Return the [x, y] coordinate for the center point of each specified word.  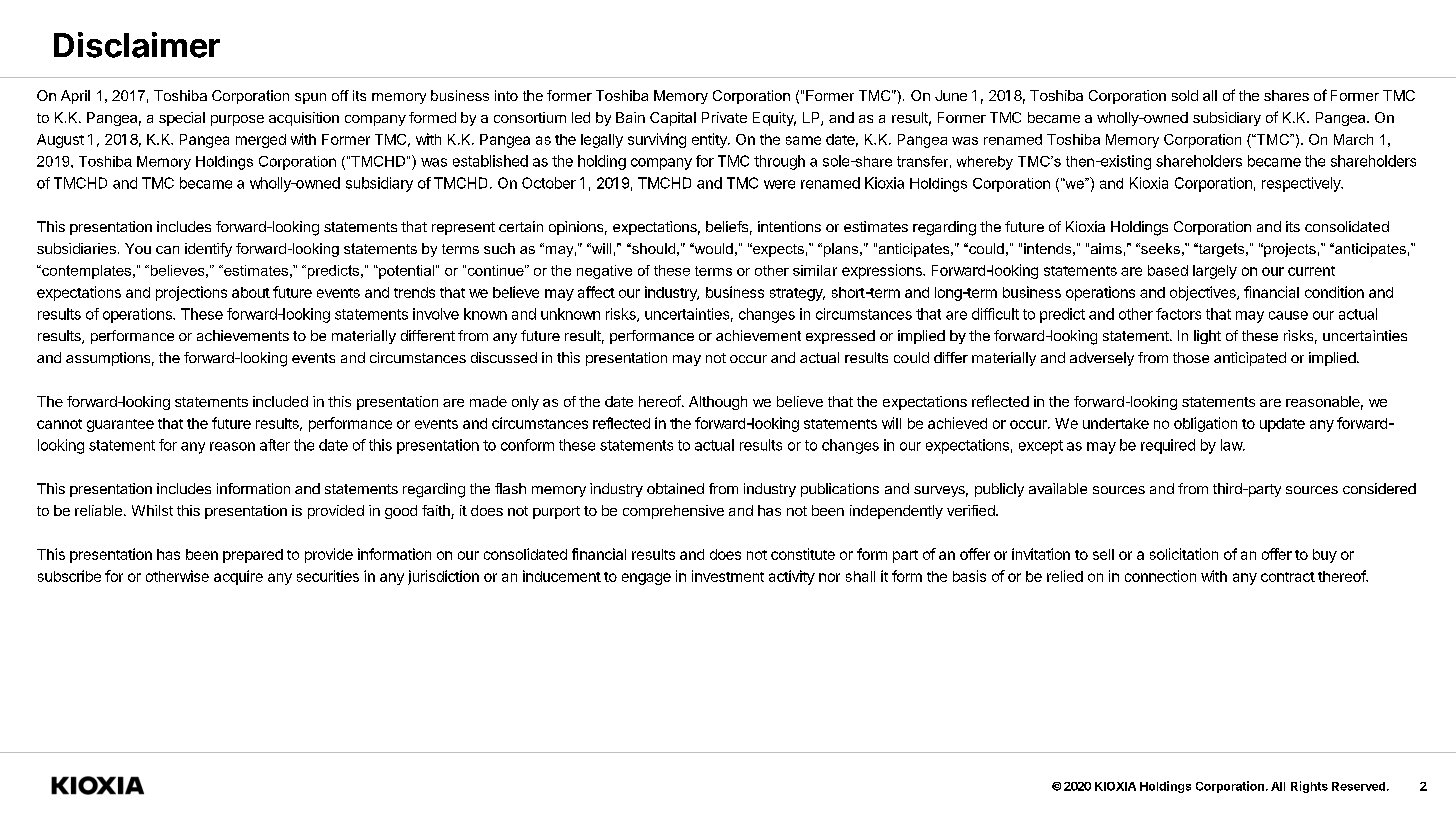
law [1232, 445]
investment [728, 576]
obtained [675, 488]
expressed [840, 337]
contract [1288, 577]
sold [1185, 95]
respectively [1302, 184]
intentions [789, 226]
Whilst [152, 510]
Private [724, 117]
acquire [238, 577]
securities [328, 576]
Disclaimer [137, 45]
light [1207, 337]
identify [208, 250]
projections [191, 293]
